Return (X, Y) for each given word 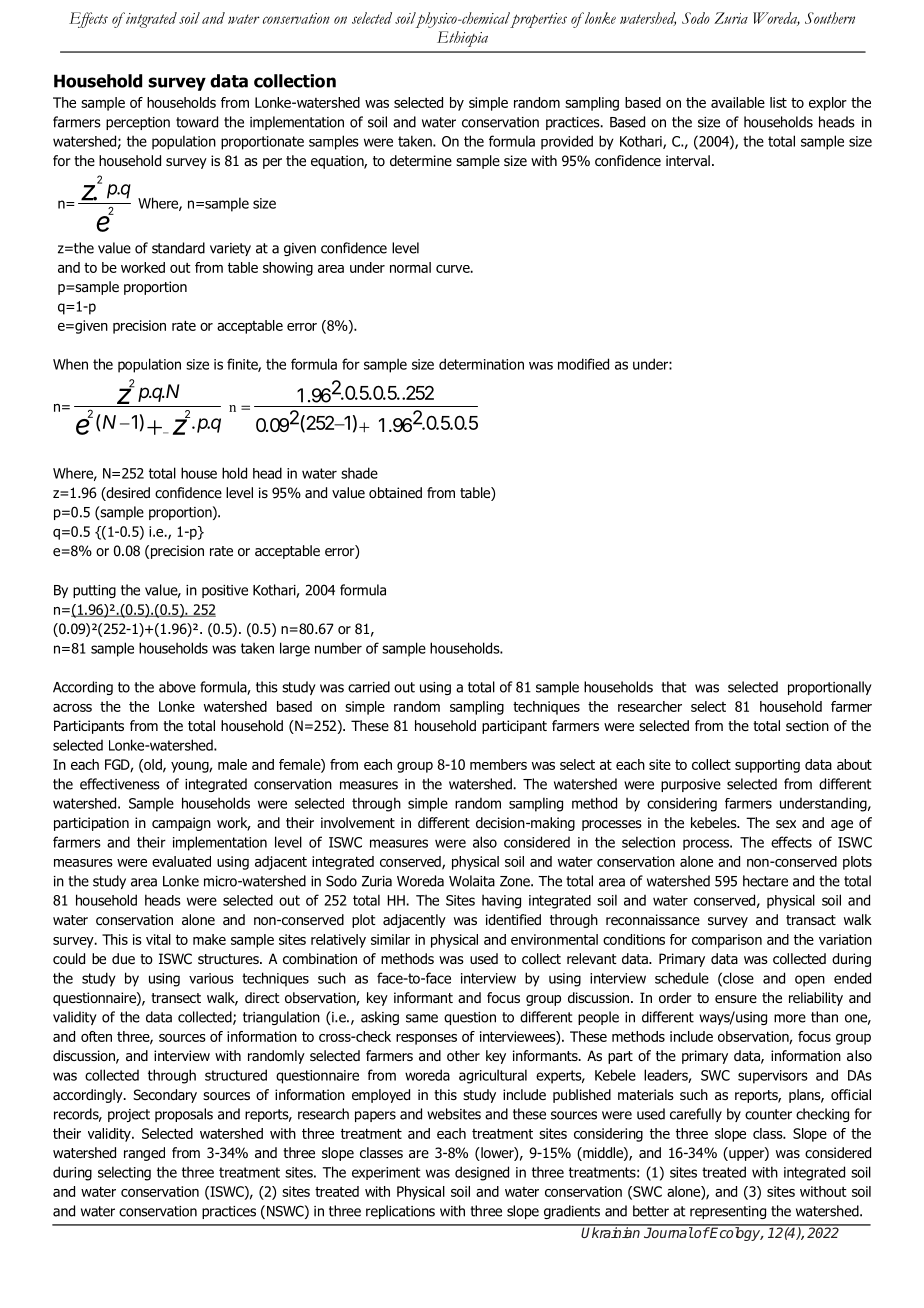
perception (138, 123)
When (70, 364)
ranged (144, 1154)
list (778, 102)
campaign (181, 824)
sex (786, 824)
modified (583, 364)
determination (481, 364)
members (498, 764)
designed (482, 1173)
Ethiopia (462, 39)
